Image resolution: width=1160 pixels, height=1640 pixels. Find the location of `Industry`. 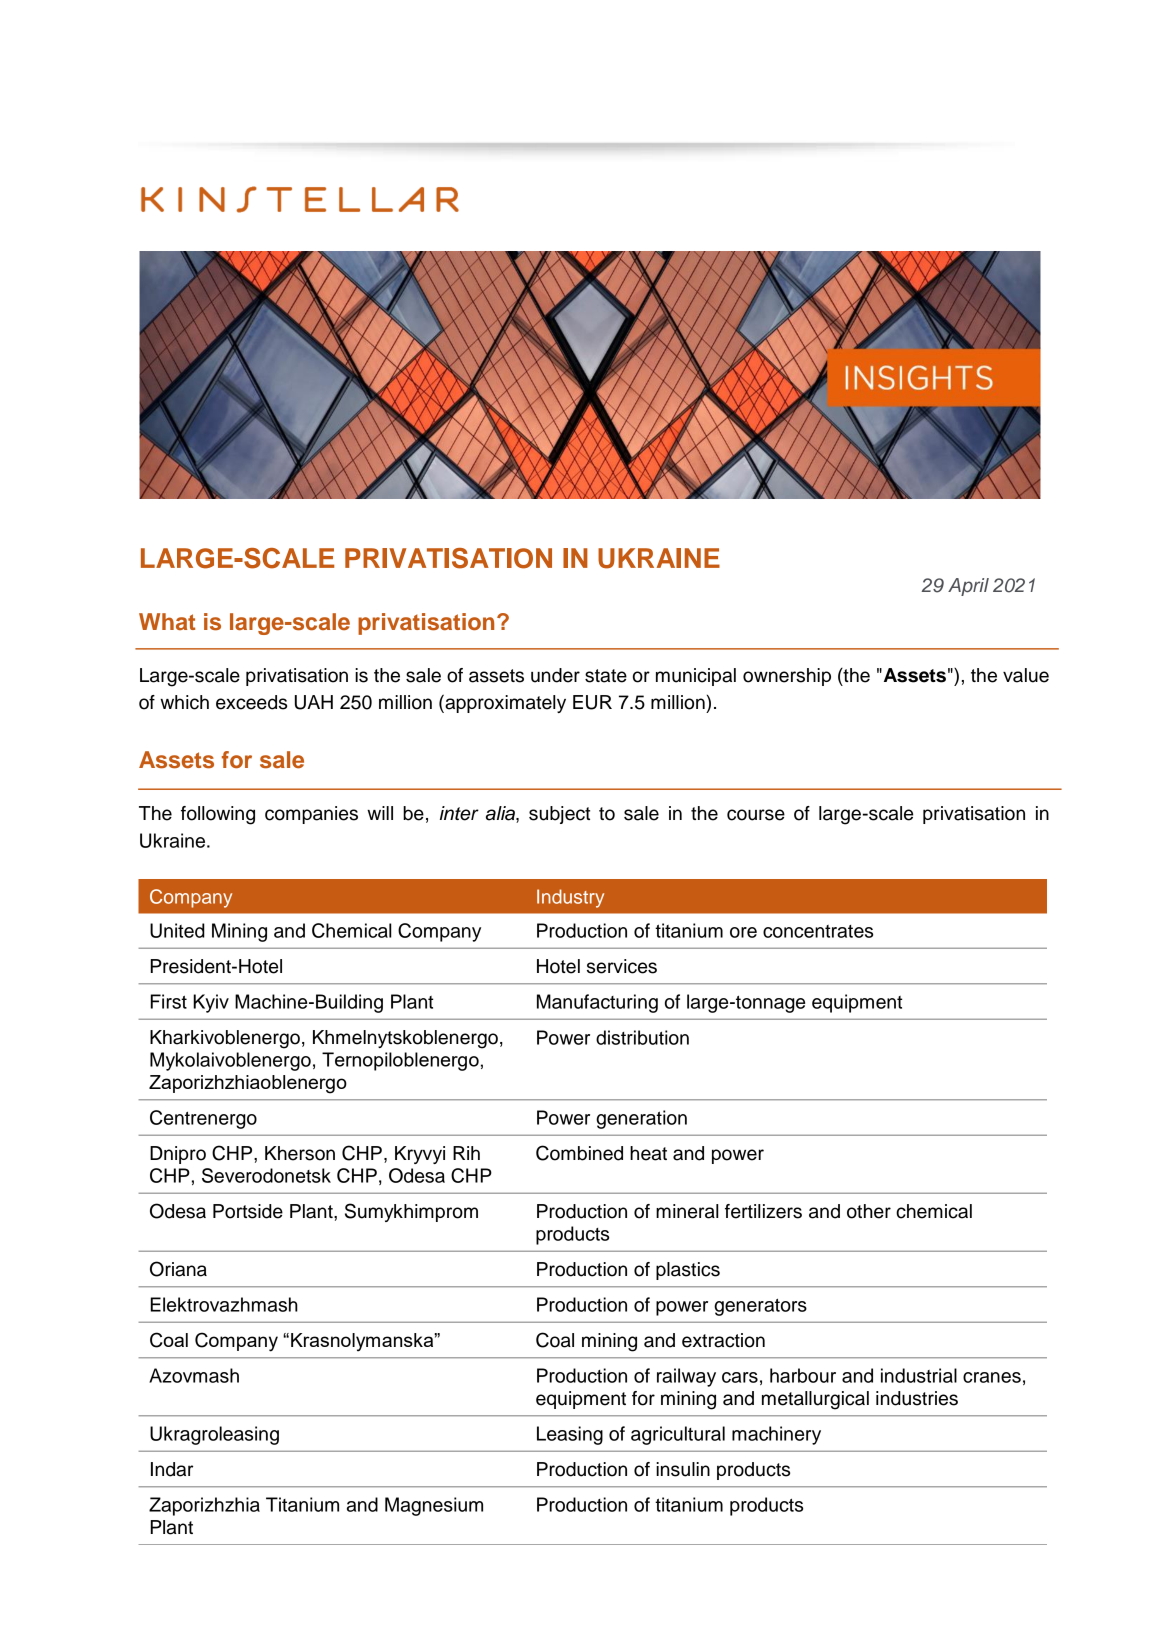

Industry is located at coordinates (570, 898).
